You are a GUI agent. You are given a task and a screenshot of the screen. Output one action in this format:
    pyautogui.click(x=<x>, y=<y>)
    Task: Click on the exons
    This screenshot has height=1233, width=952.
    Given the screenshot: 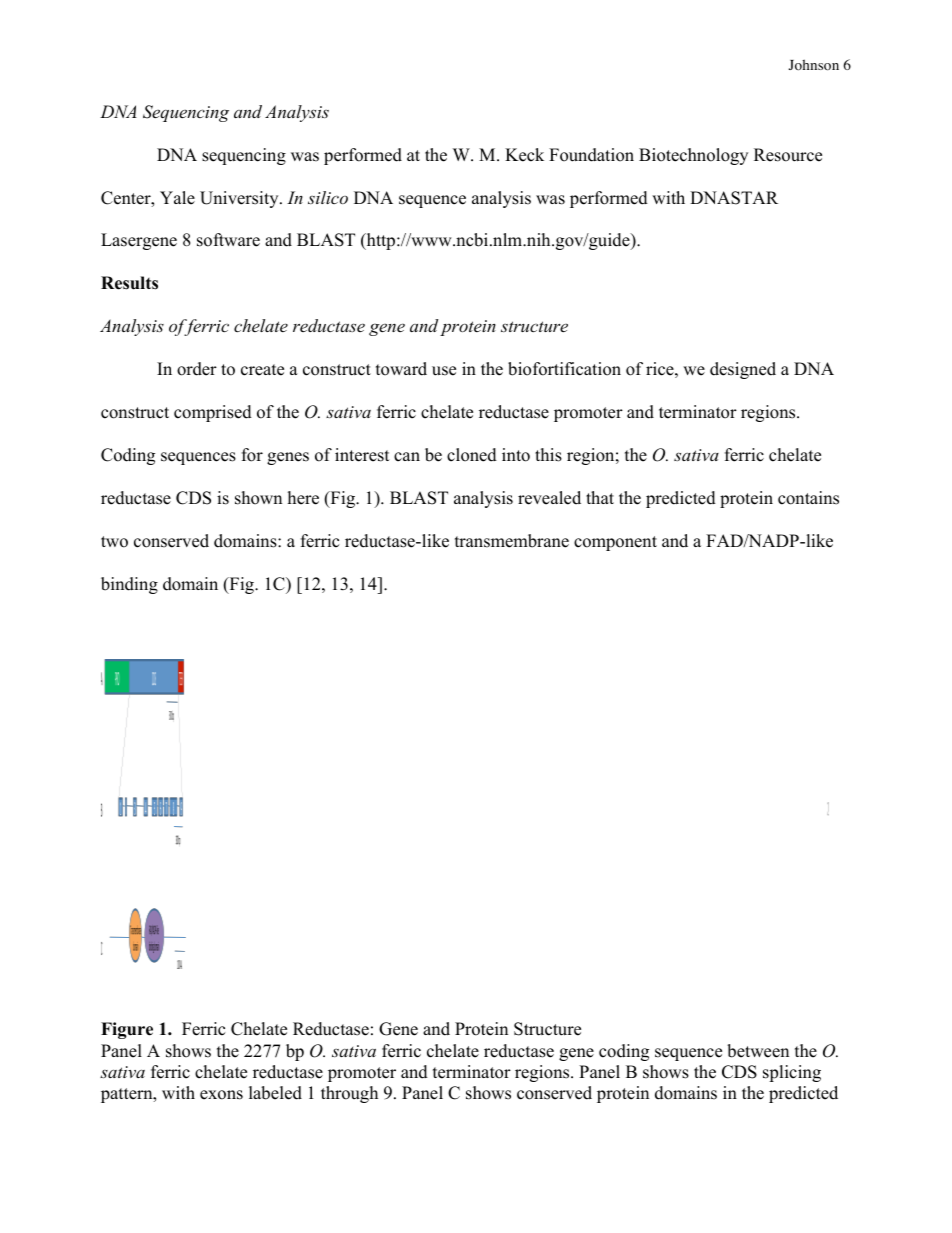 What is the action you would take?
    pyautogui.click(x=221, y=1095)
